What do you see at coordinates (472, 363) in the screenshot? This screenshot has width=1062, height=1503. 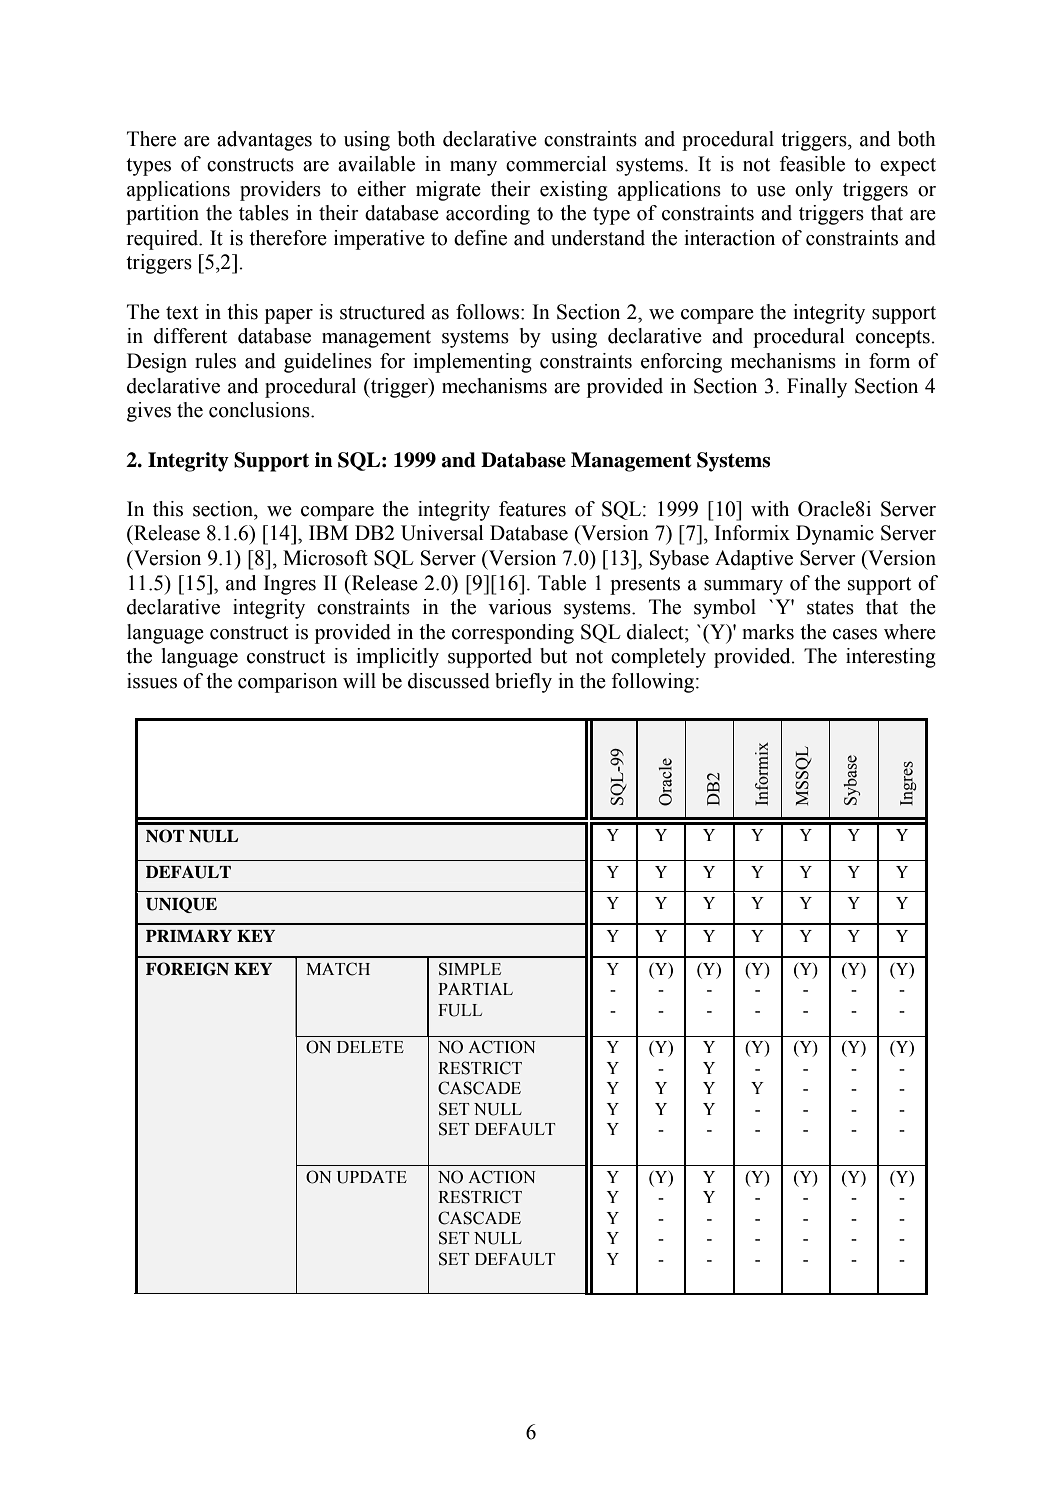 I see `implementing` at bounding box center [472, 363].
